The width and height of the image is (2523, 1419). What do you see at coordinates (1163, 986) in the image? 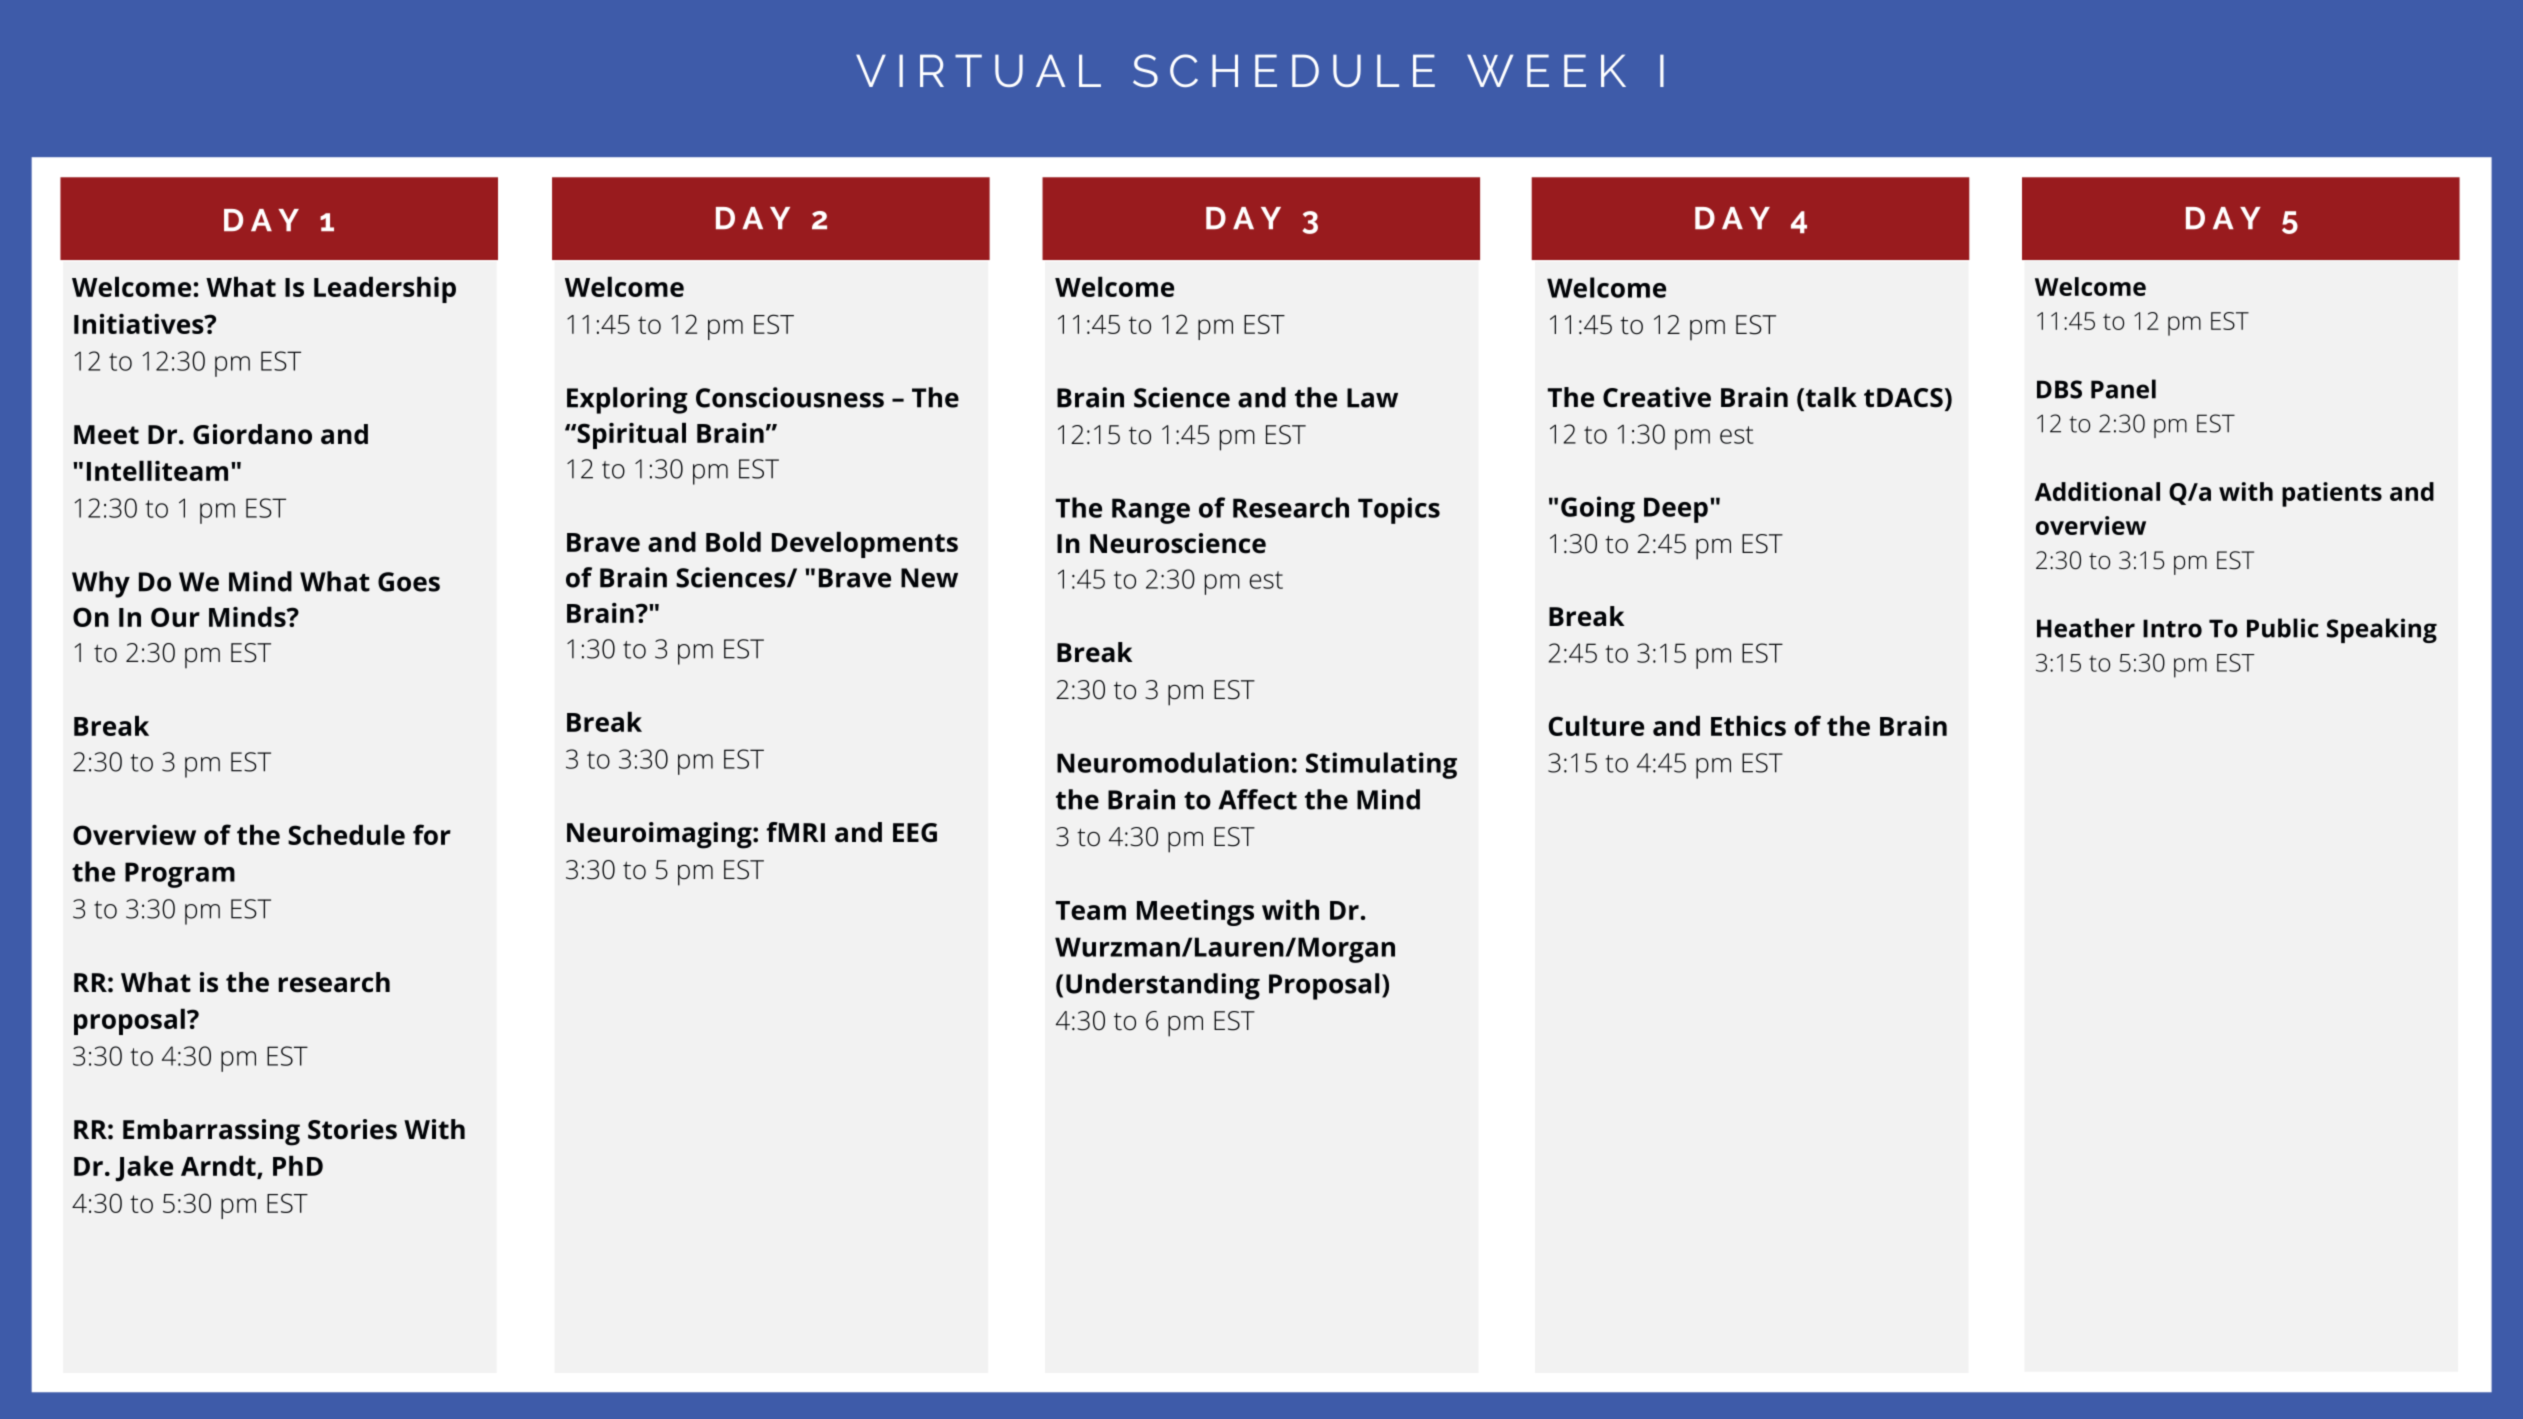
I see `Understanding` at bounding box center [1163, 986].
